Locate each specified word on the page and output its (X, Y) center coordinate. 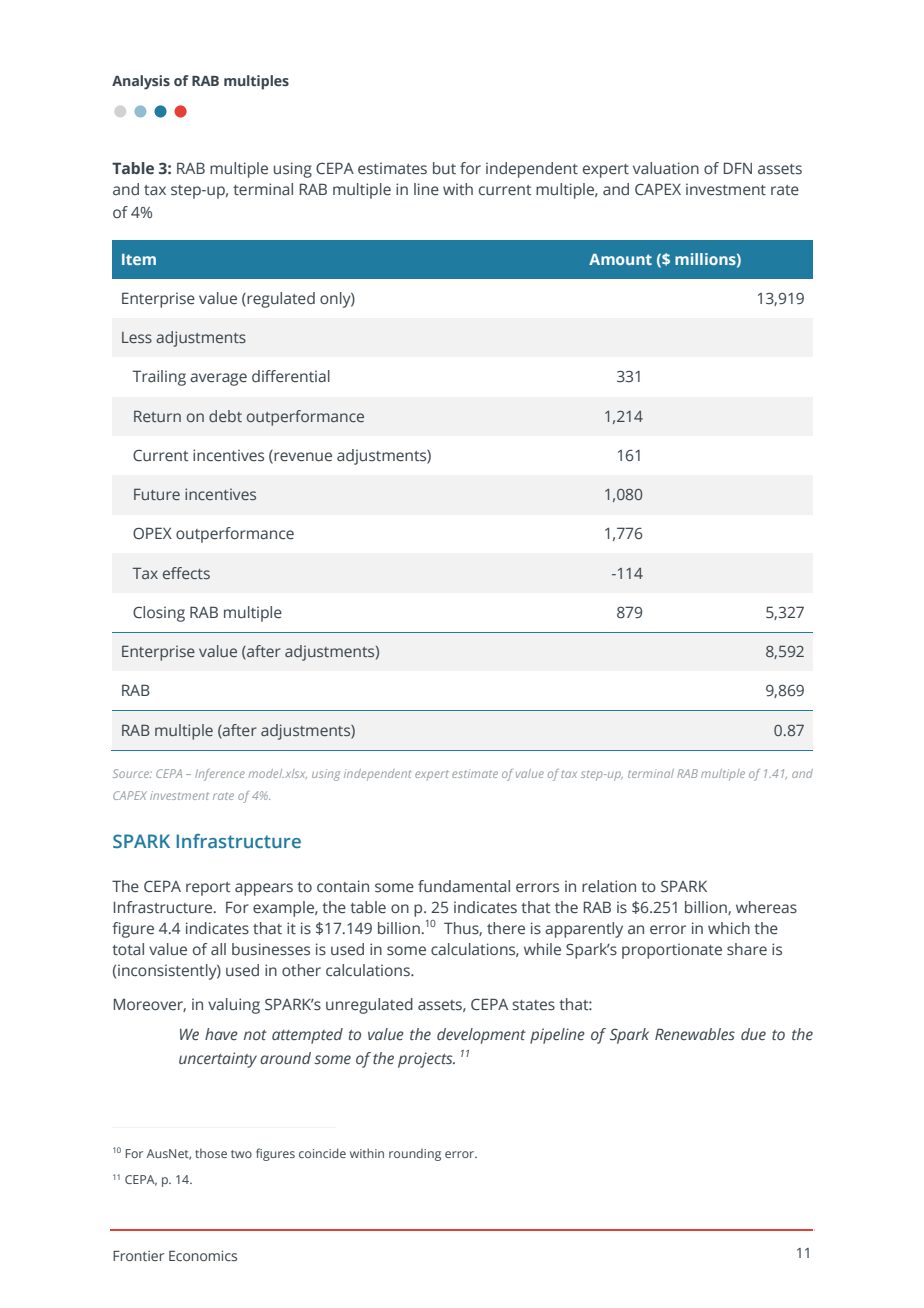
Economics (203, 1255)
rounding (415, 1155)
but (444, 168)
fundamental (464, 886)
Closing (159, 614)
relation (609, 886)
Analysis (141, 82)
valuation (666, 168)
